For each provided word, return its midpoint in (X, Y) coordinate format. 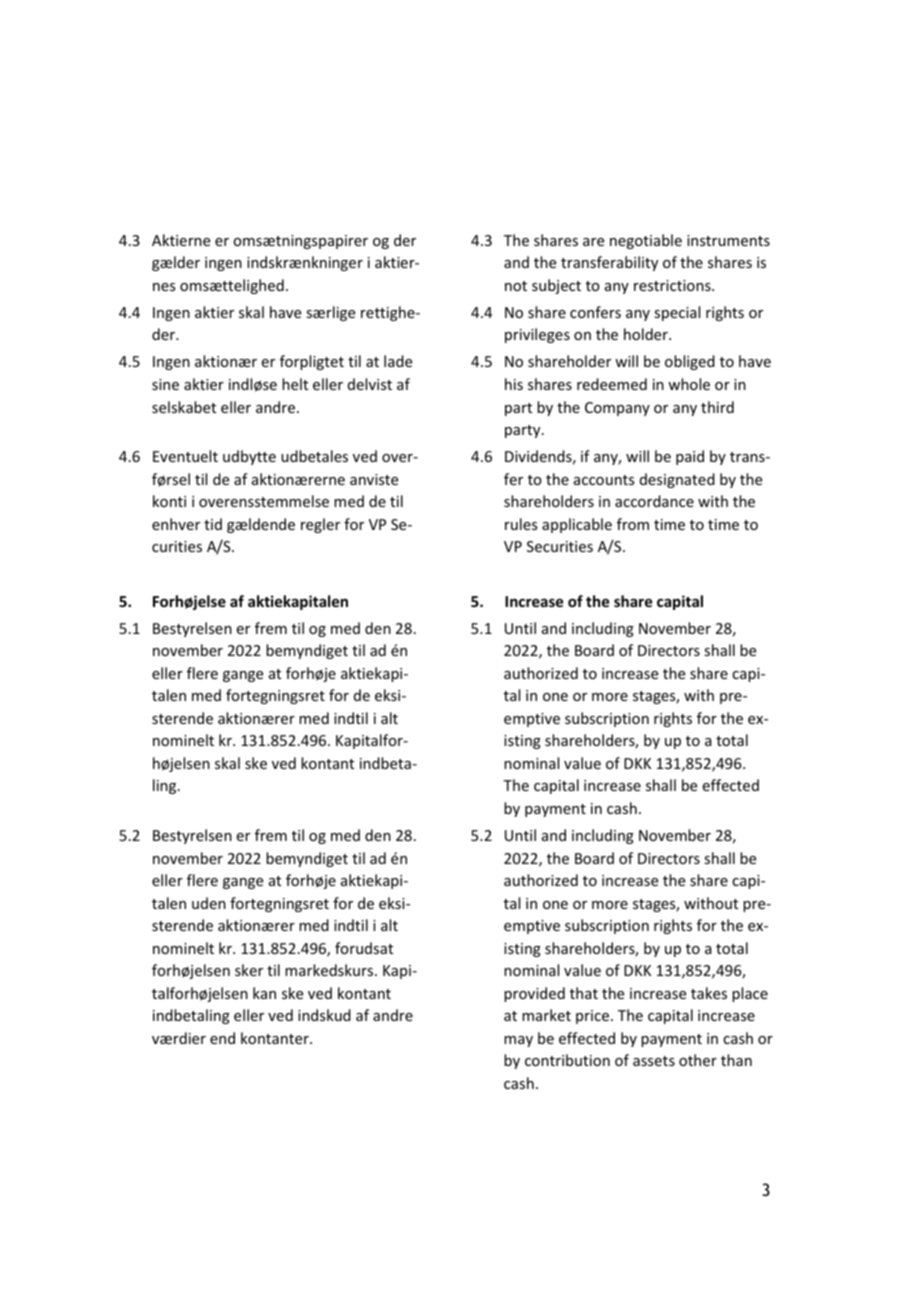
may (518, 1041)
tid (213, 524)
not (516, 286)
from (633, 524)
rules (521, 524)
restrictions (673, 285)
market (546, 1015)
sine (165, 384)
